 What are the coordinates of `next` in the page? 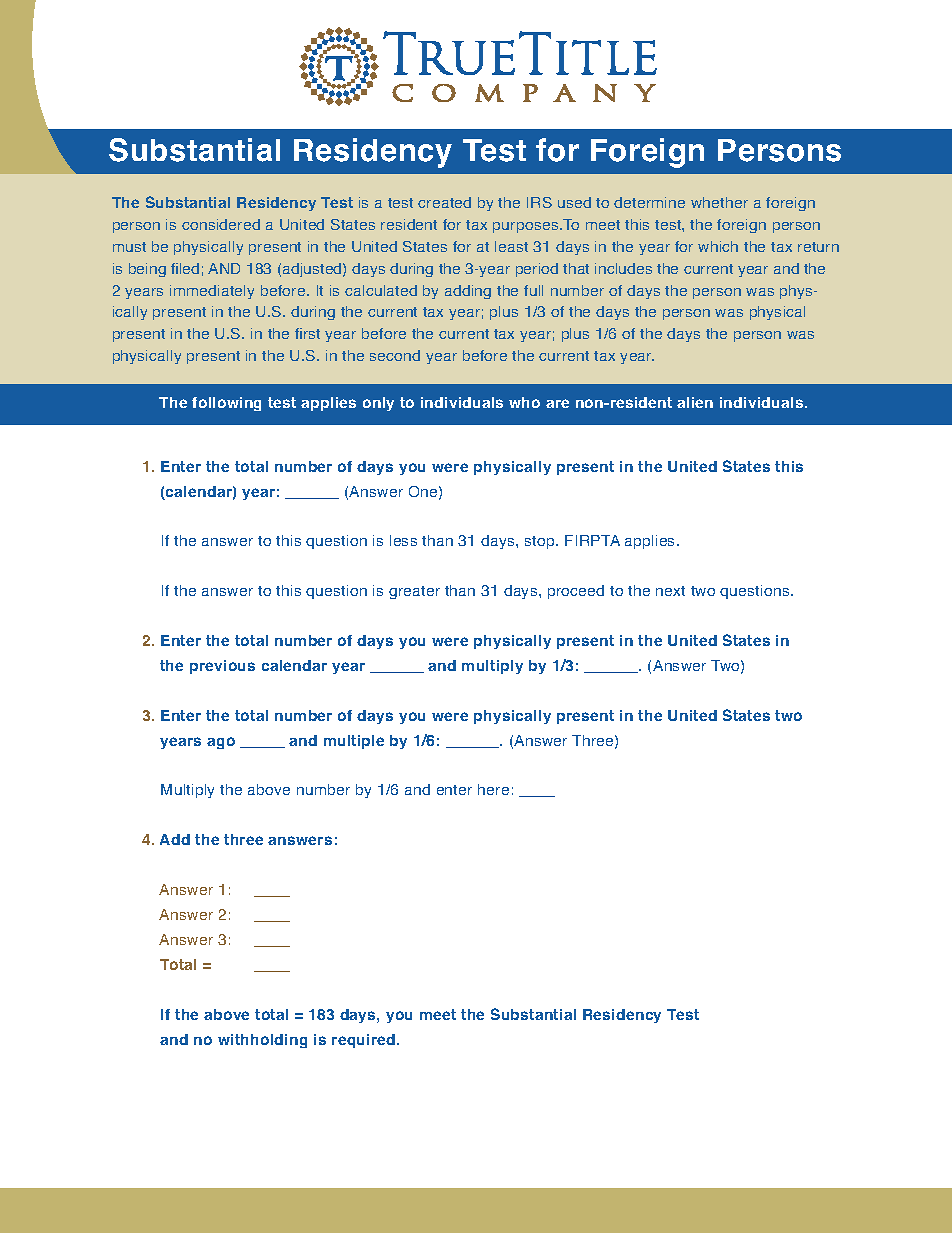 It's located at (670, 591).
